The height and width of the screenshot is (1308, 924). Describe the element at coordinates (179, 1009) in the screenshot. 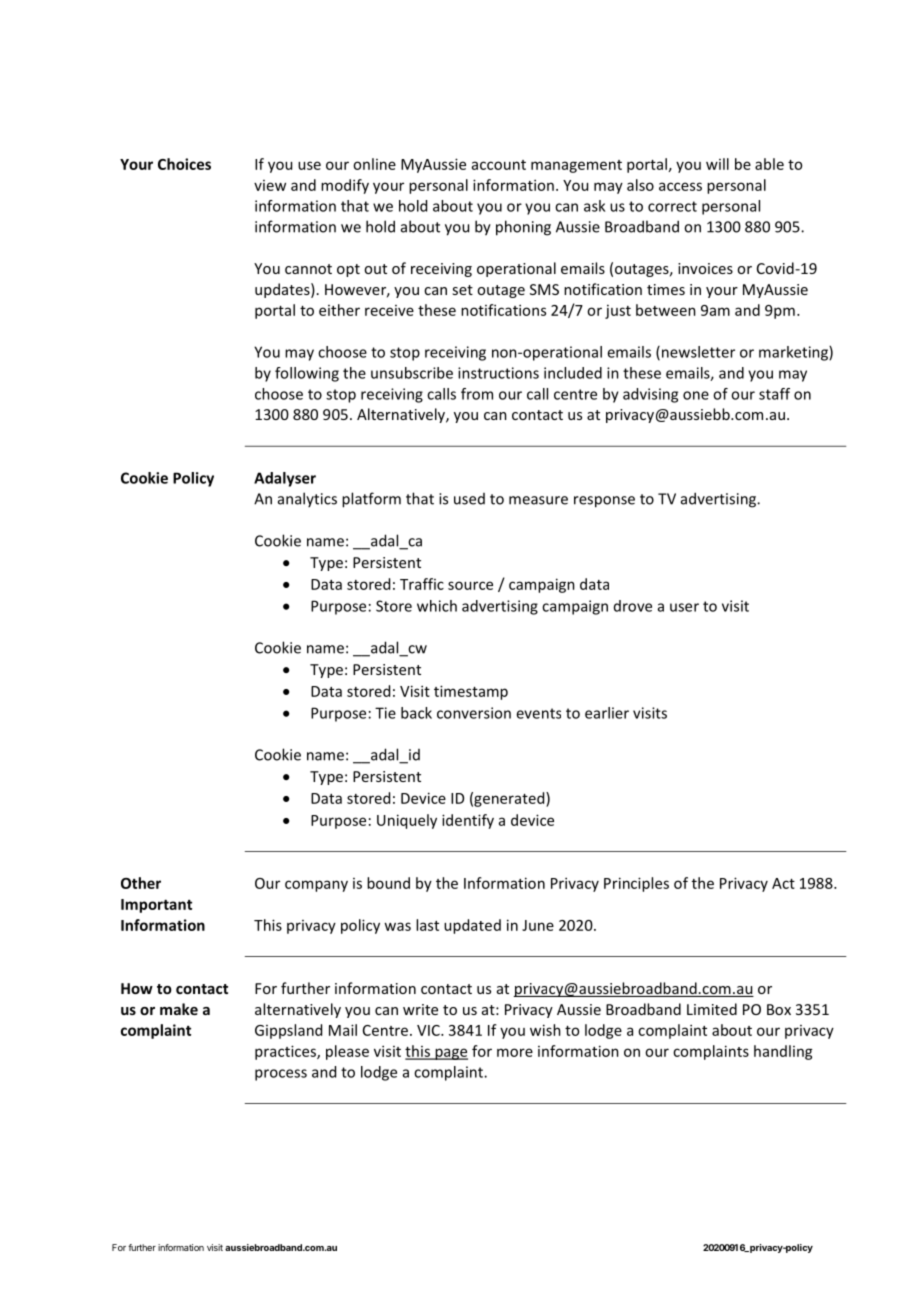

I see `make` at that location.
